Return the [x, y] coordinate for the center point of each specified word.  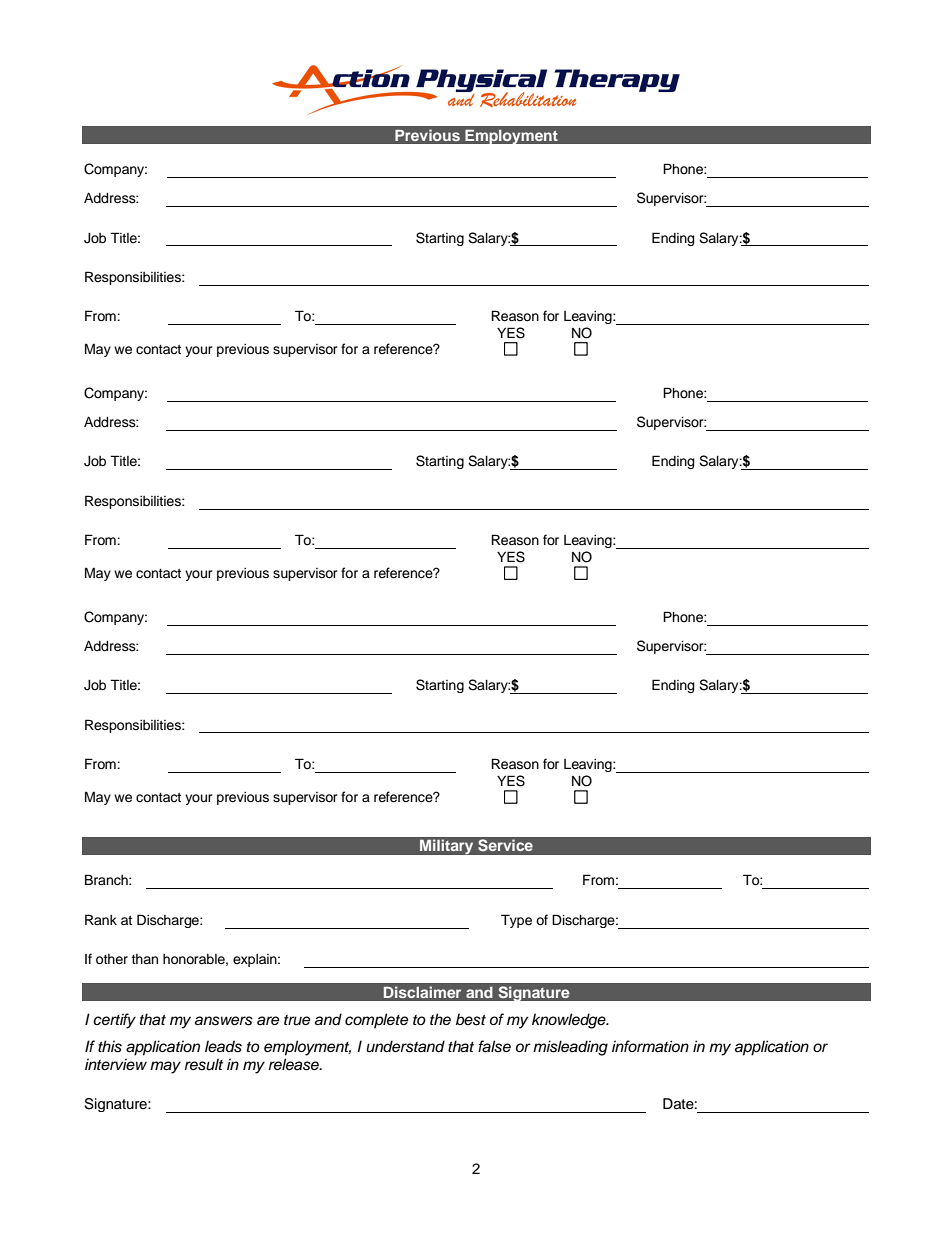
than [145, 959]
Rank [101, 919]
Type [516, 921]
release [295, 1064]
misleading [570, 1048]
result [204, 1064]
